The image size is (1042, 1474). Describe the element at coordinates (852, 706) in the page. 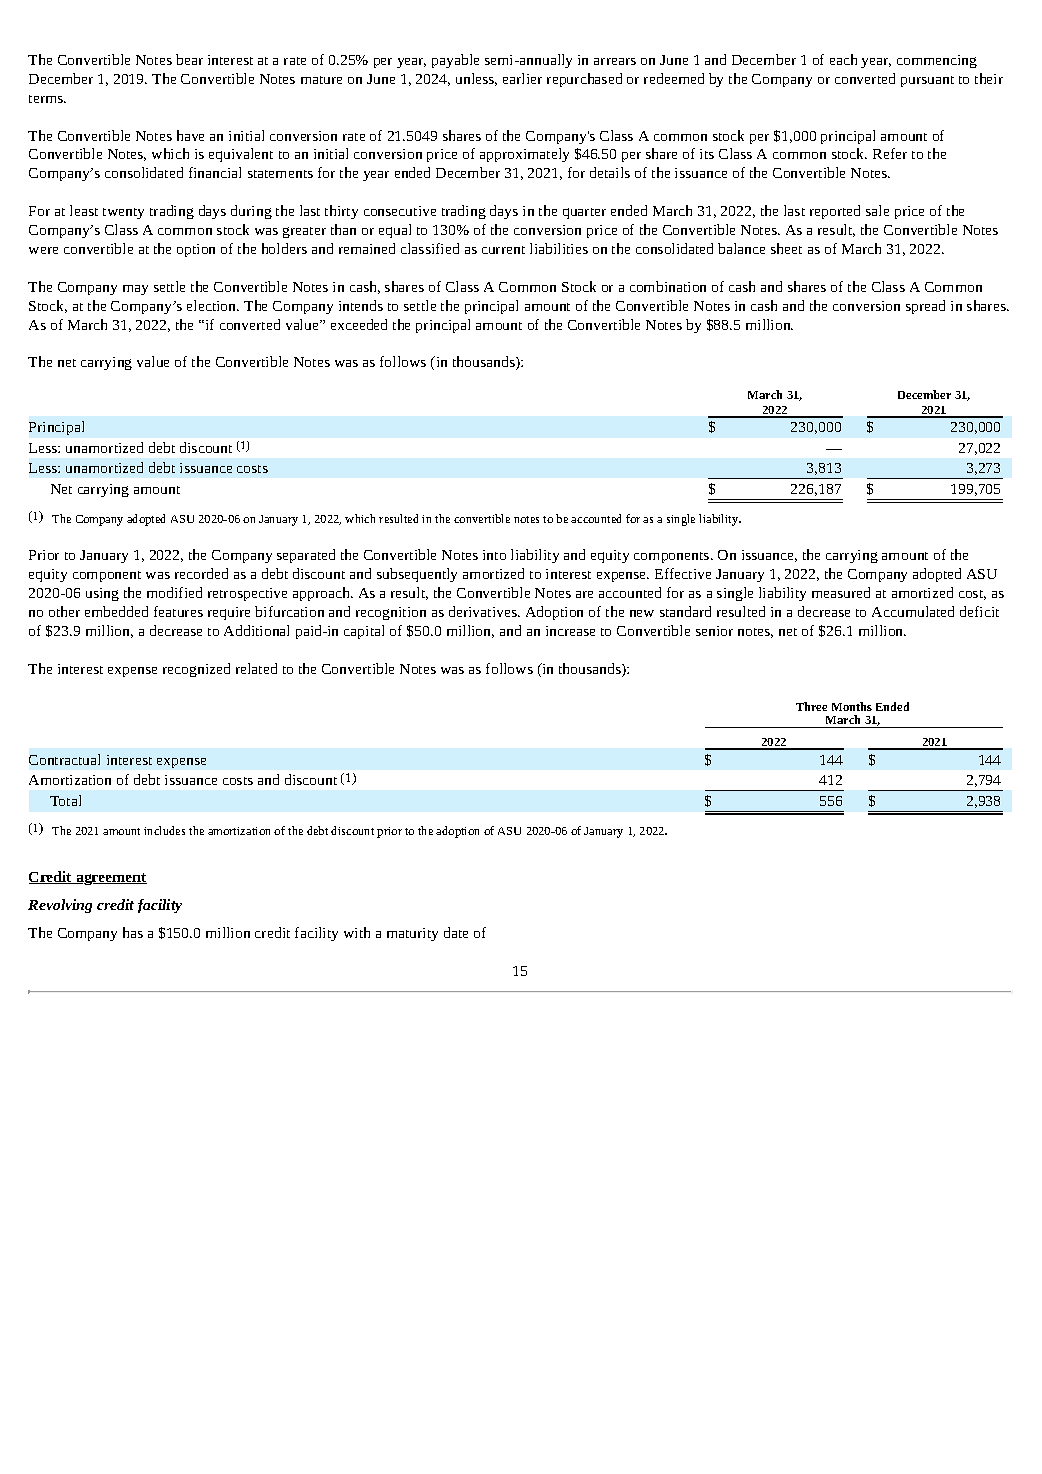

I see `Months` at that location.
